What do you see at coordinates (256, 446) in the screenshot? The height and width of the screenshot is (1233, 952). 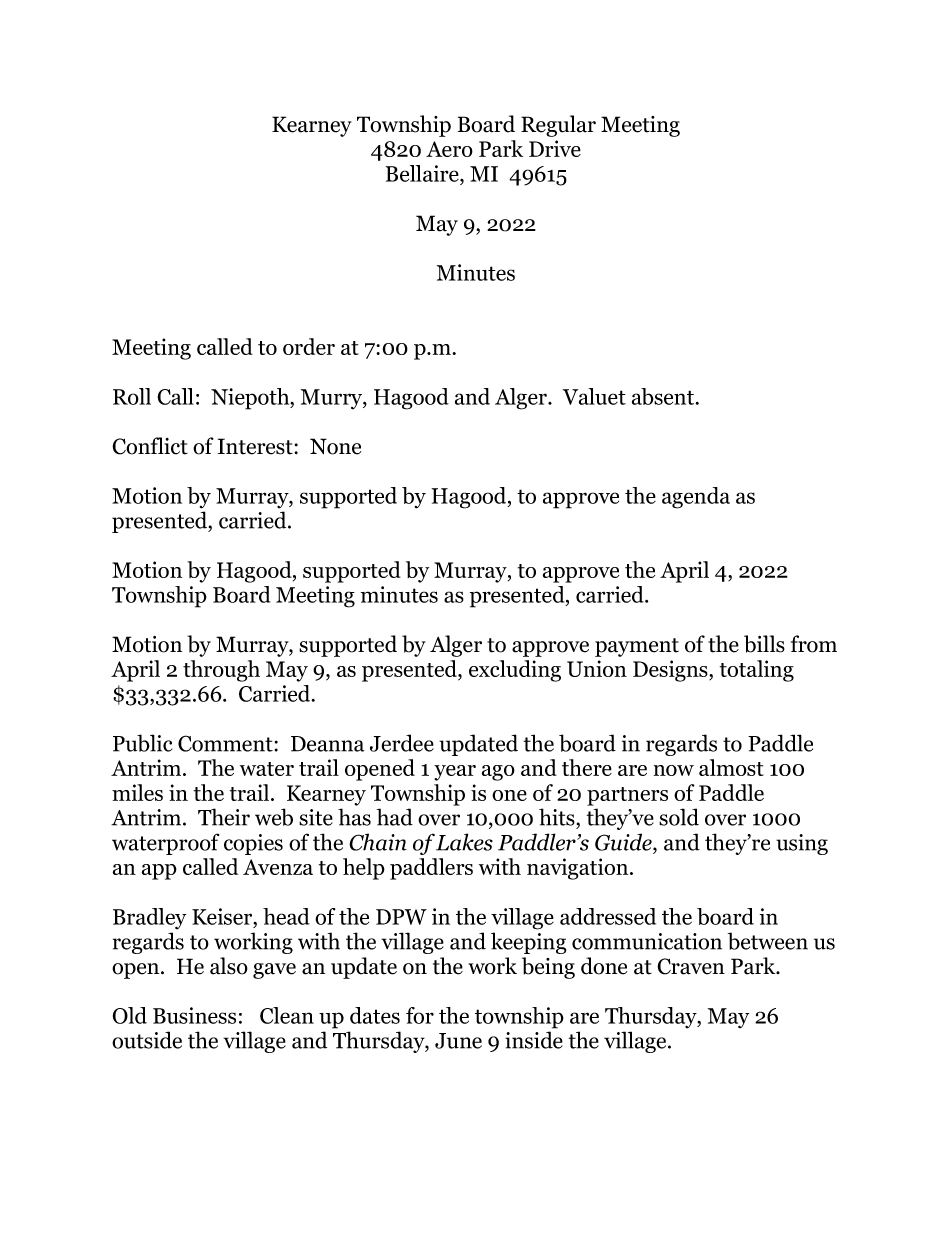 I see `Interest` at bounding box center [256, 446].
